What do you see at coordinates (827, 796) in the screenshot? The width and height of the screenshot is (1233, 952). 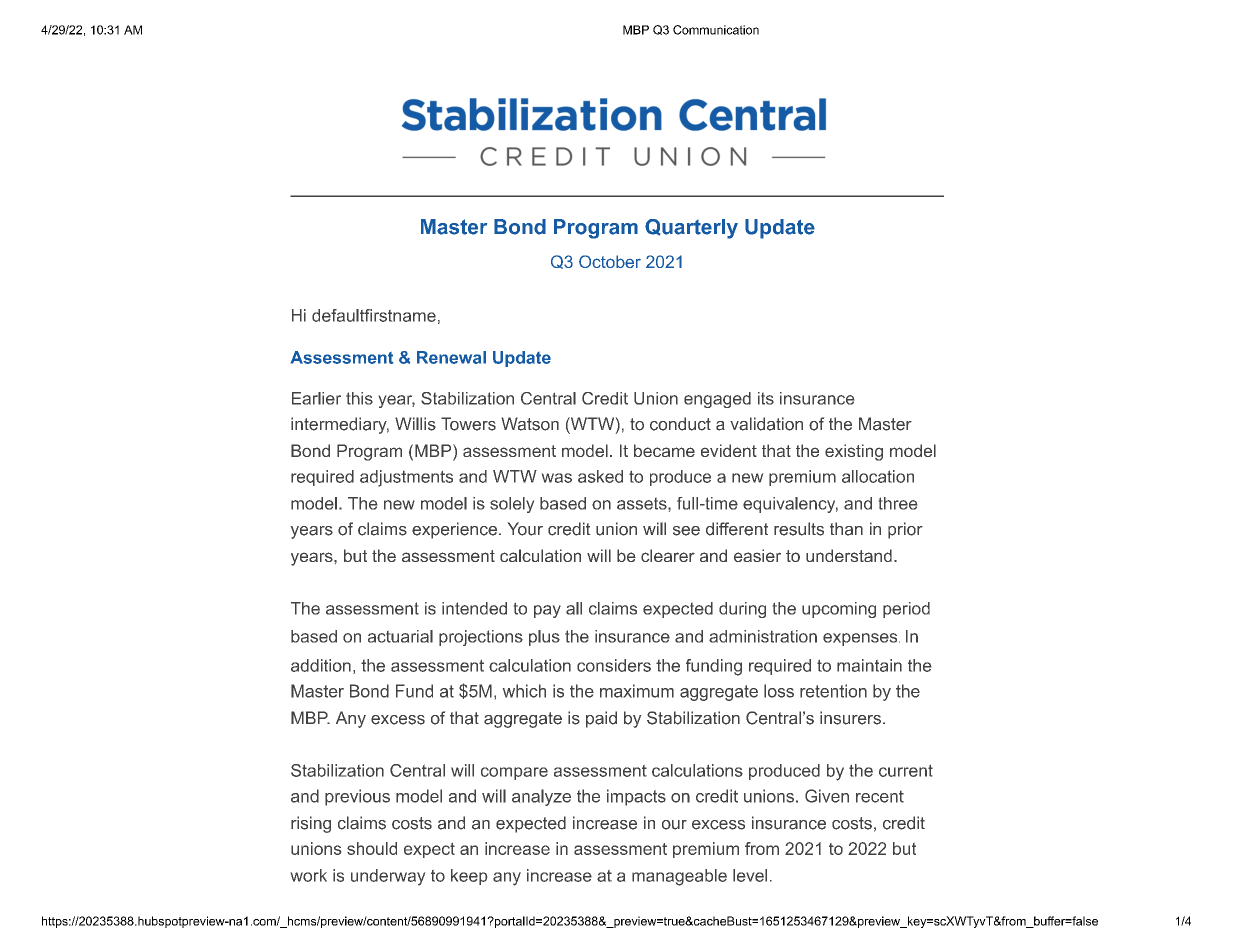 I see `Given` at bounding box center [827, 796].
